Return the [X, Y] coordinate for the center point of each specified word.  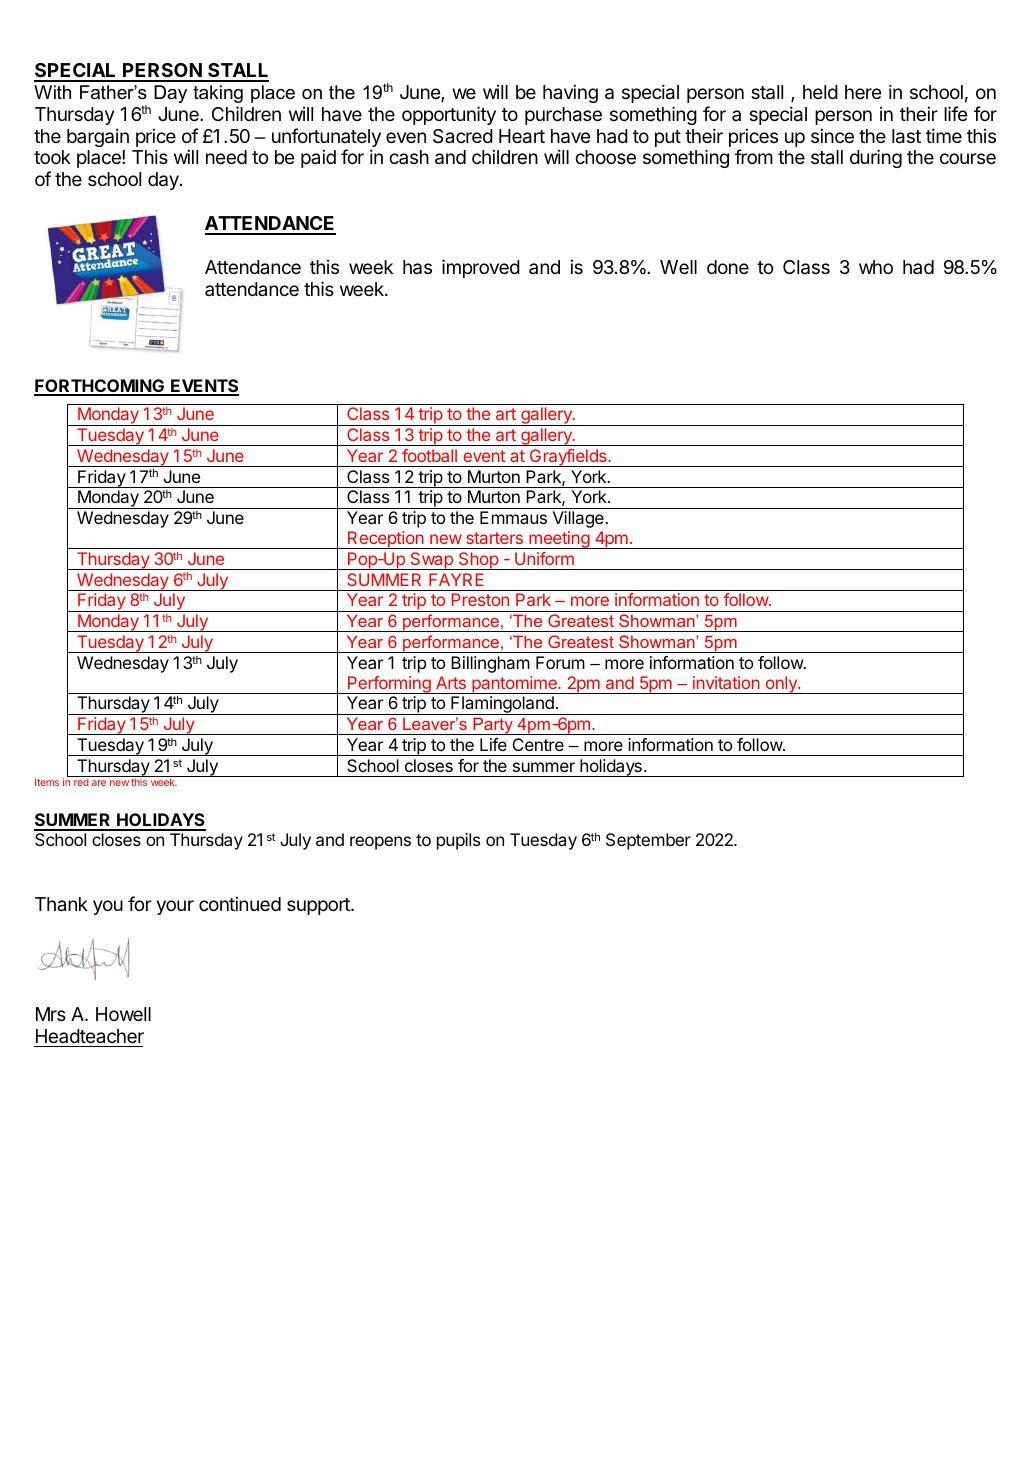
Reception [386, 540]
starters [495, 538]
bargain [98, 138]
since [832, 135]
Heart [522, 136]
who [876, 267]
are [99, 783]
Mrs [51, 1014]
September [648, 841]
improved [481, 268]
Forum [560, 662]
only [781, 685]
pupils [458, 841]
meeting [559, 540]
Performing [389, 685]
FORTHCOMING [100, 387]
